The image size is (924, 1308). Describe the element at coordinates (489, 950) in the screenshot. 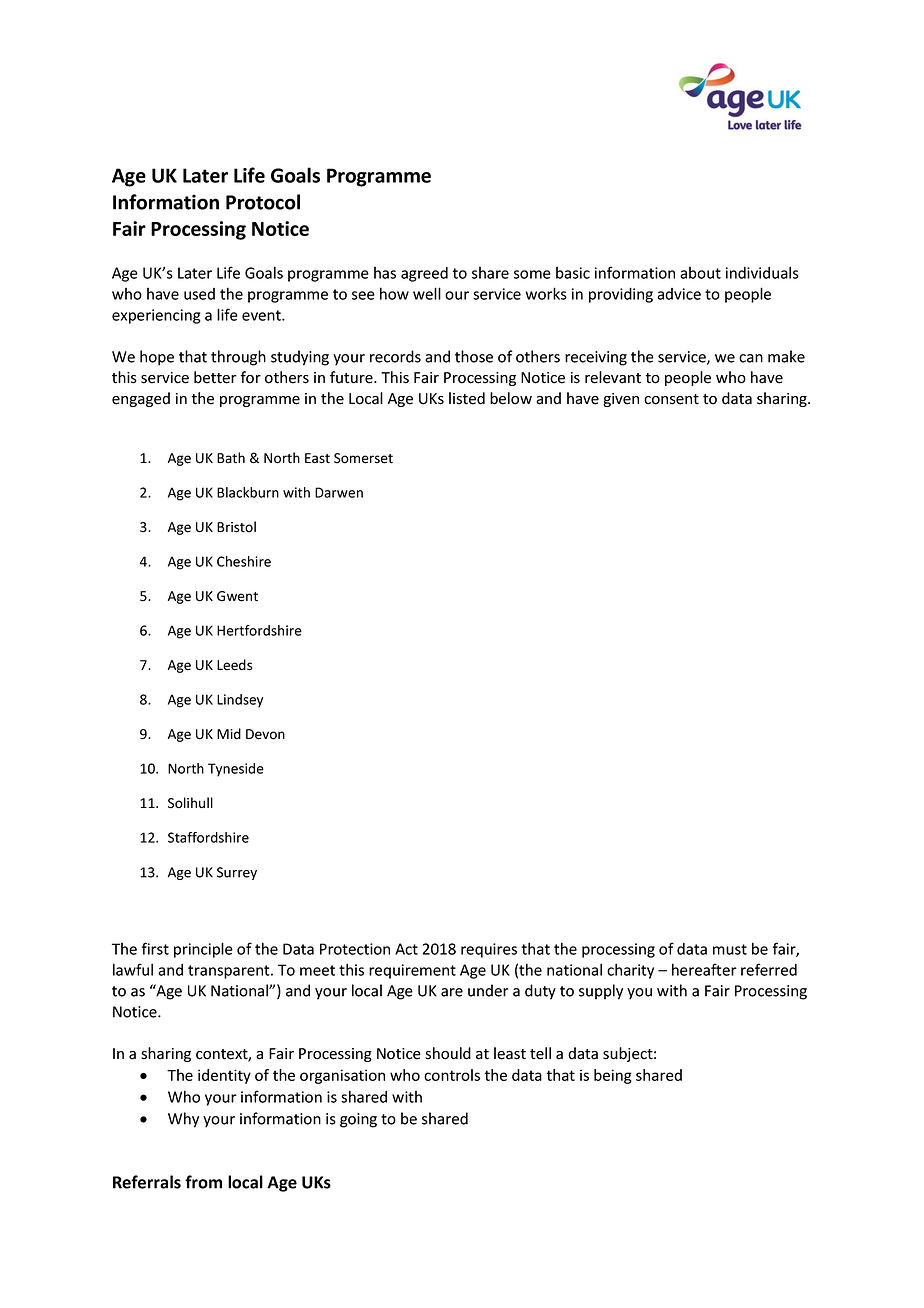

I see `requires` at that location.
